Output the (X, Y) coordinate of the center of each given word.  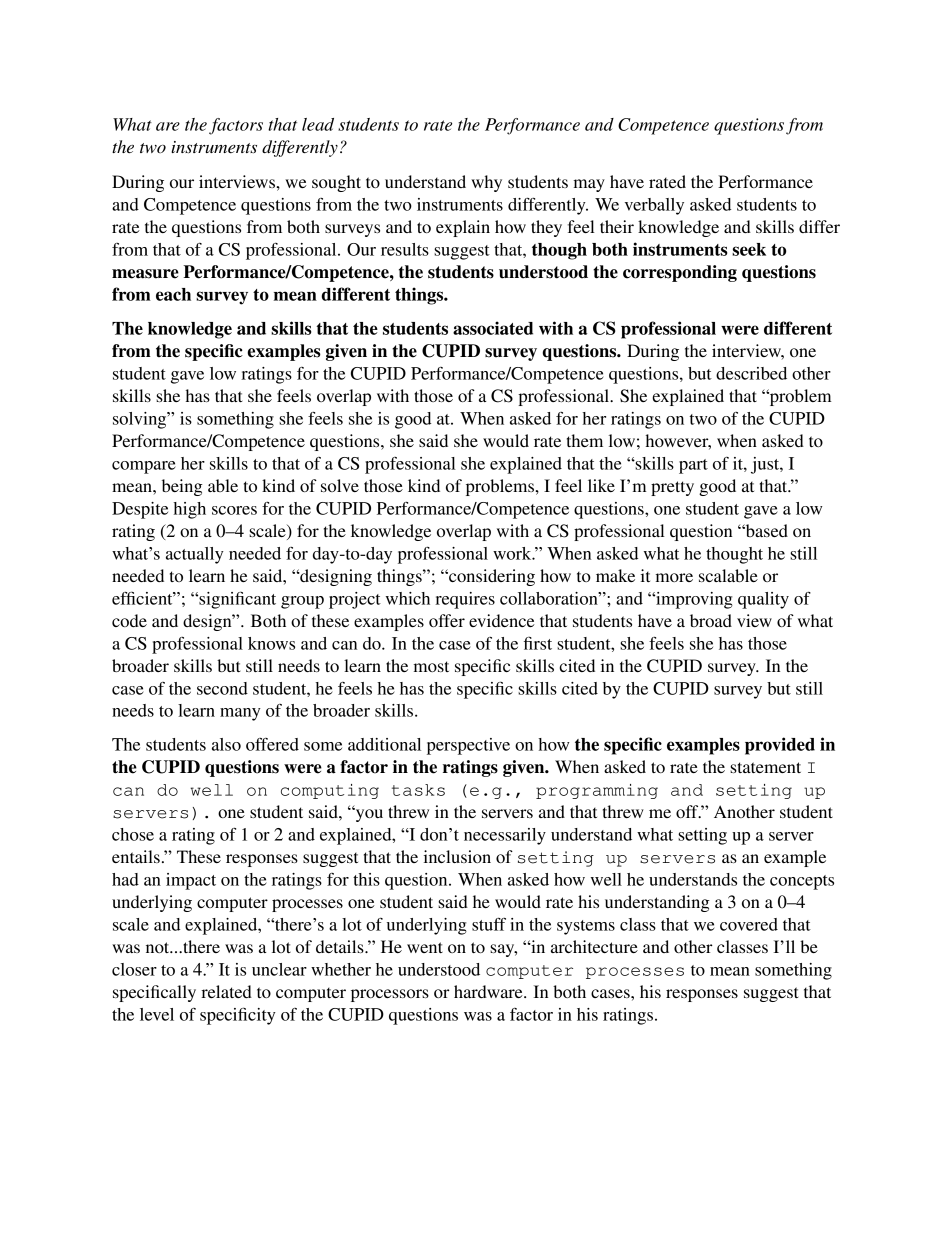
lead (318, 124)
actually (195, 555)
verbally (654, 206)
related (226, 991)
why (486, 183)
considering (491, 577)
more (674, 577)
